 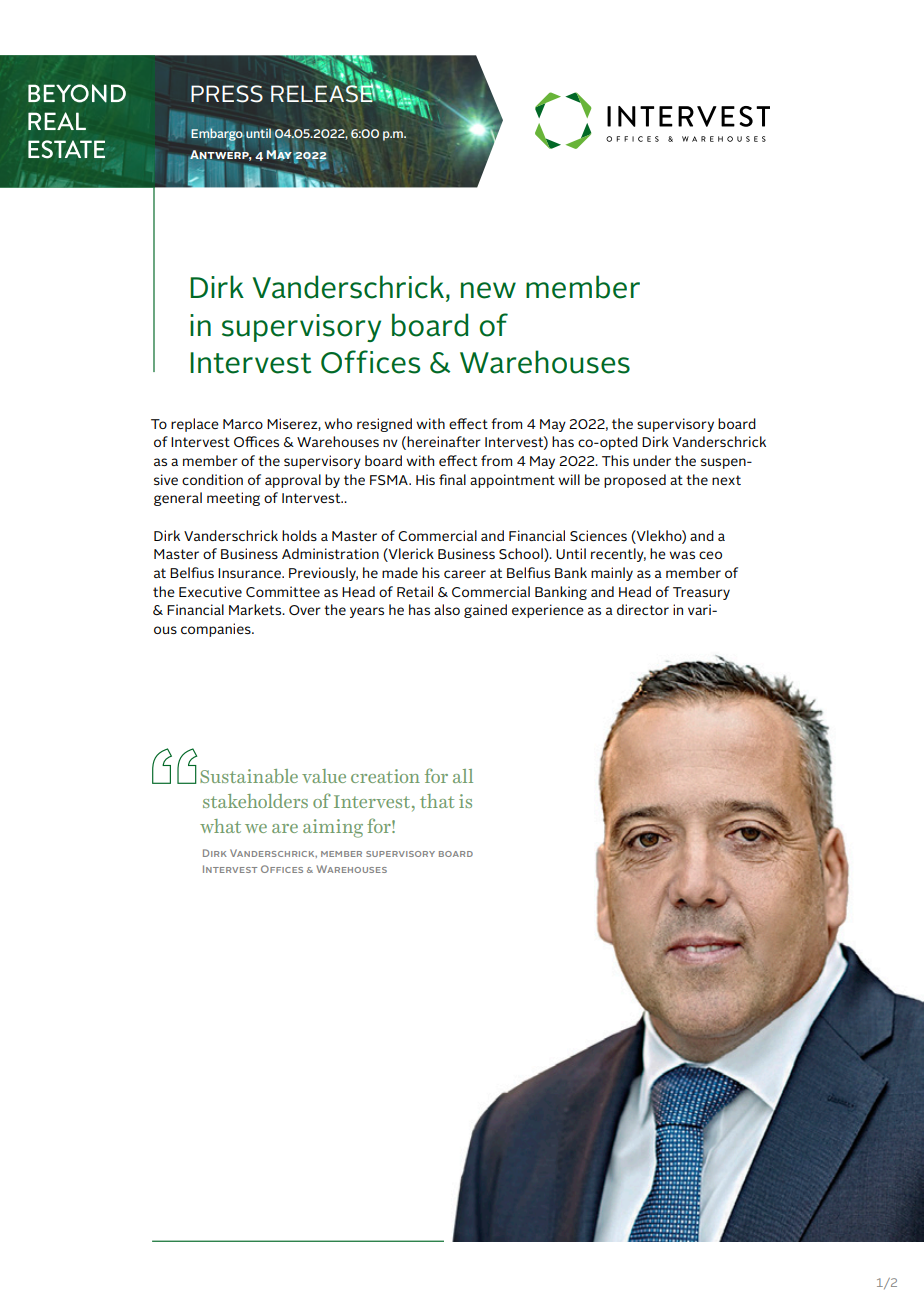 I want to click on Marco, so click(x=243, y=424).
